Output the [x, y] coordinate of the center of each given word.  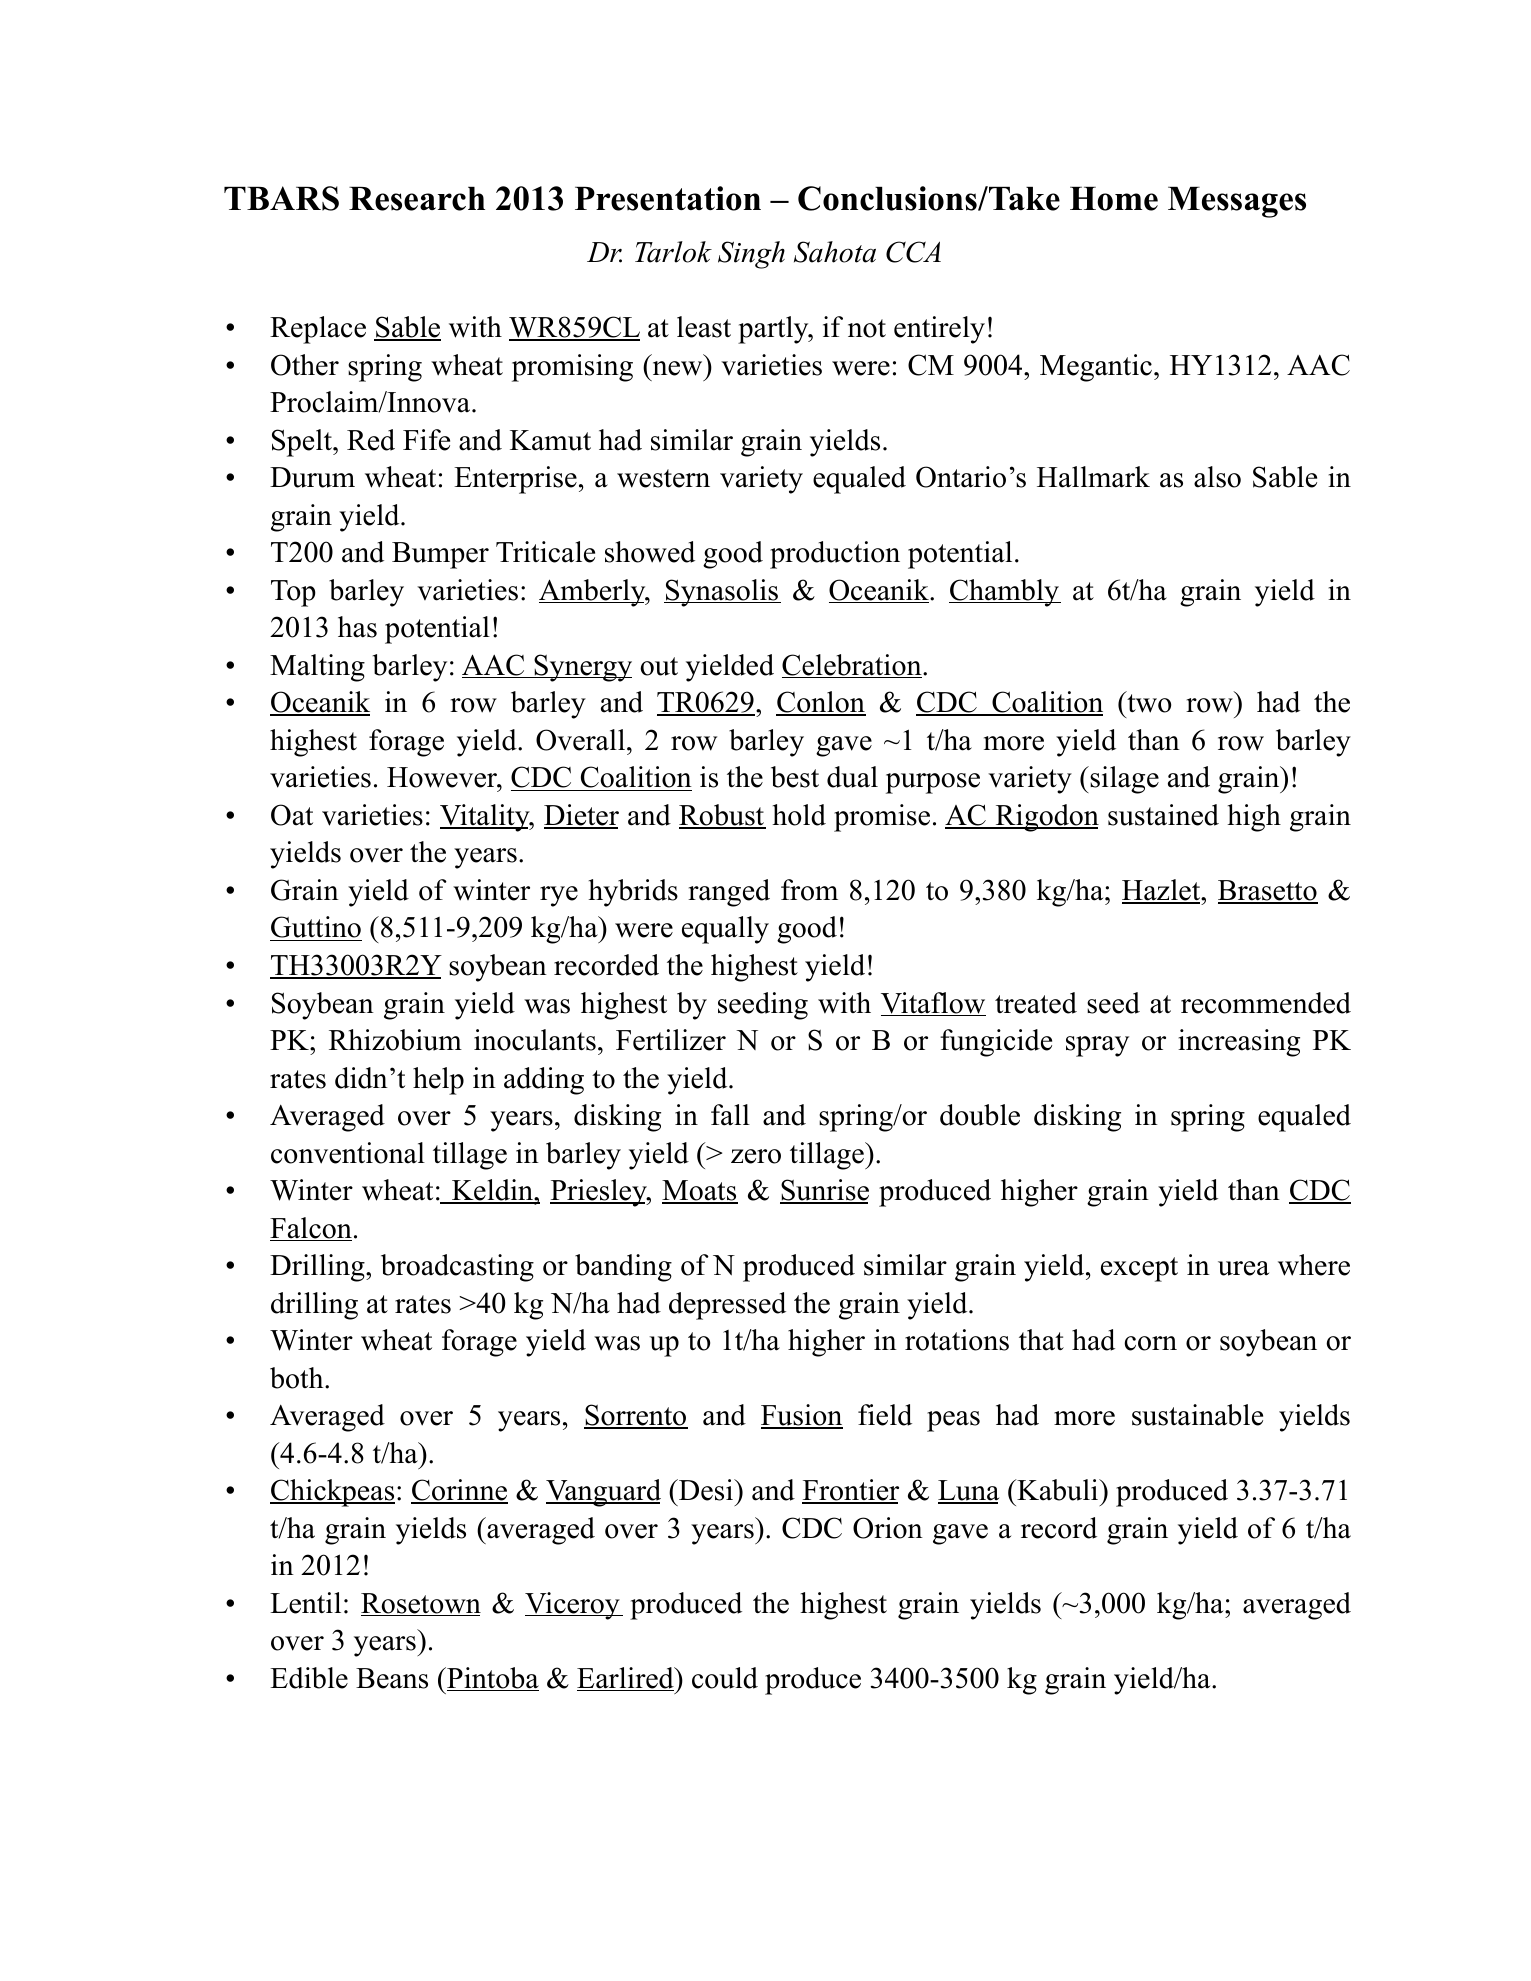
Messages [1237, 202]
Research [417, 199]
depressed [727, 1306]
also [1217, 477]
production [835, 555]
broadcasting [457, 1268]
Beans [392, 1678]
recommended [1266, 1003]
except [1139, 1269]
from [809, 890]
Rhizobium [395, 1040]
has [357, 627]
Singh [751, 255]
